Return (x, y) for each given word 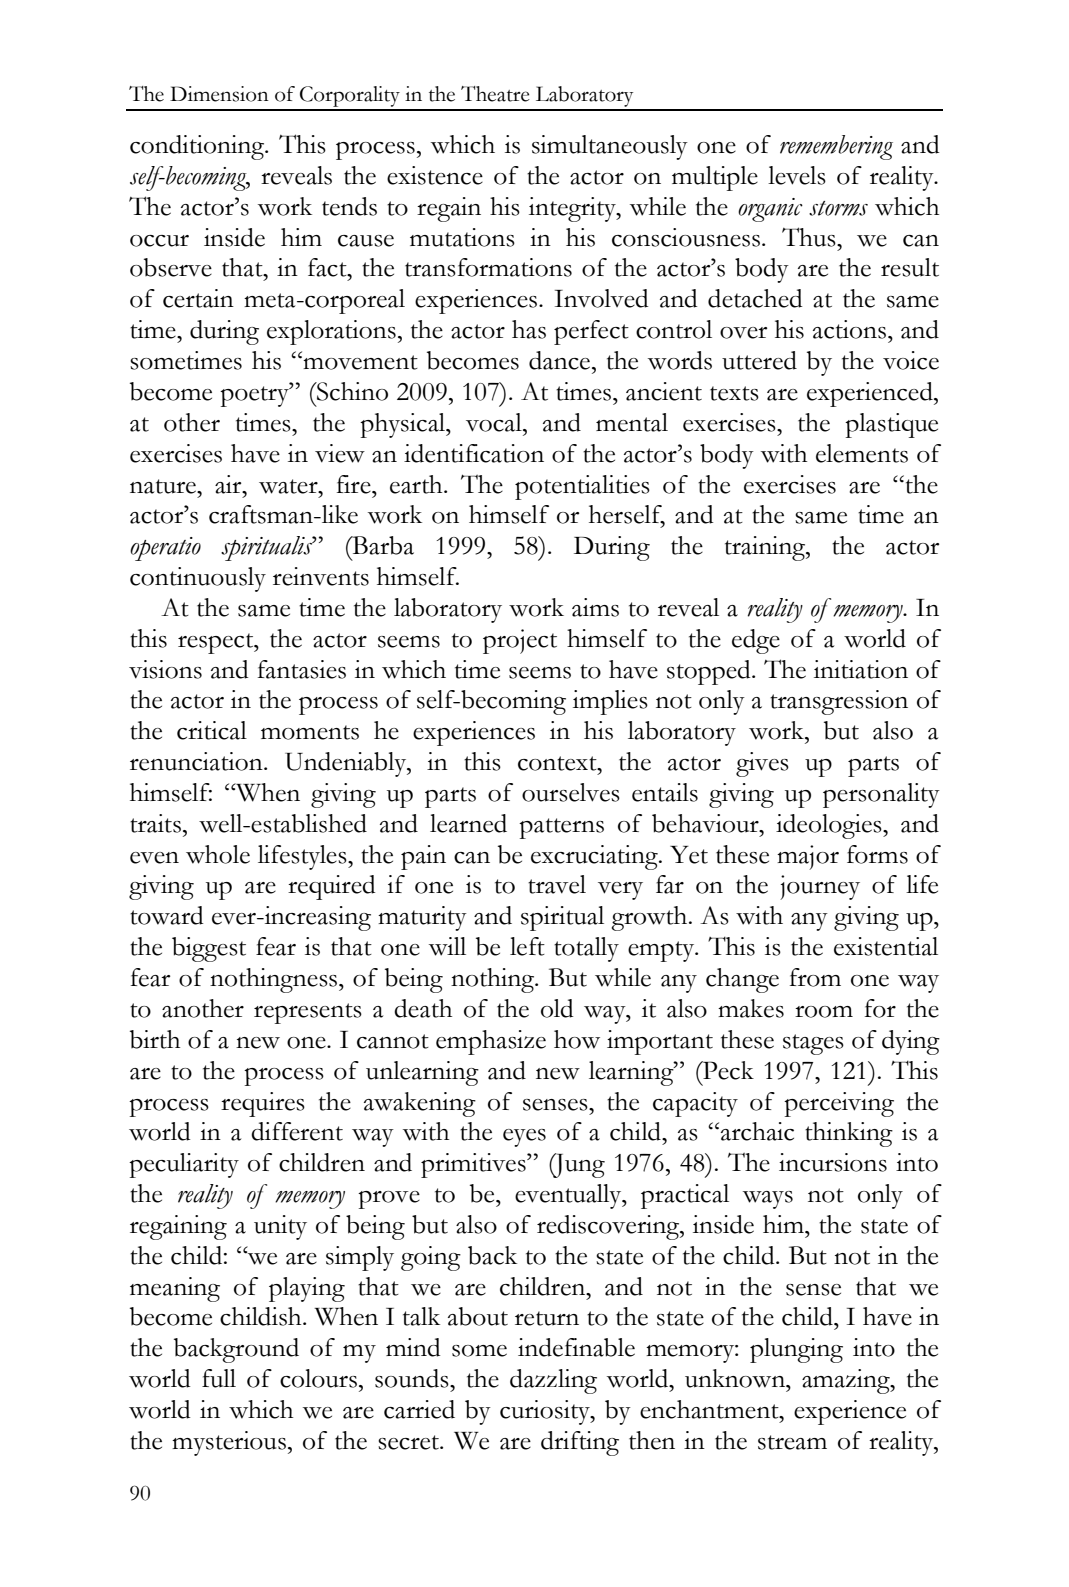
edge (756, 641)
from (815, 977)
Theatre (495, 94)
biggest (209, 949)
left (527, 946)
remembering (836, 147)
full (219, 1378)
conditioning (198, 147)
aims (595, 607)
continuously (198, 579)
